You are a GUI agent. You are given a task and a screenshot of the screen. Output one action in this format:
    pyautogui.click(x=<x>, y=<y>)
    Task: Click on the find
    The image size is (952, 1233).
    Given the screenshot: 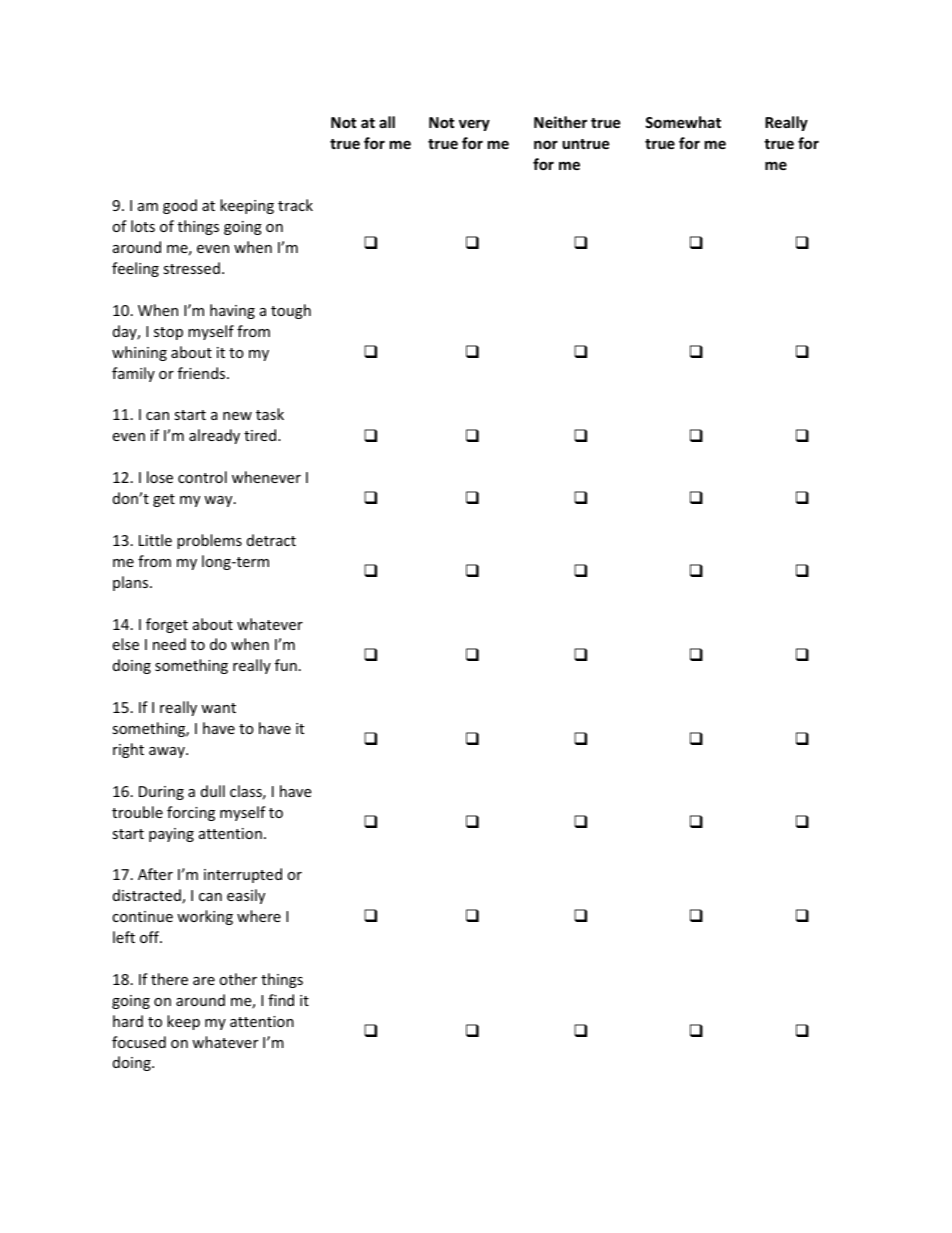 What is the action you would take?
    pyautogui.click(x=281, y=1000)
